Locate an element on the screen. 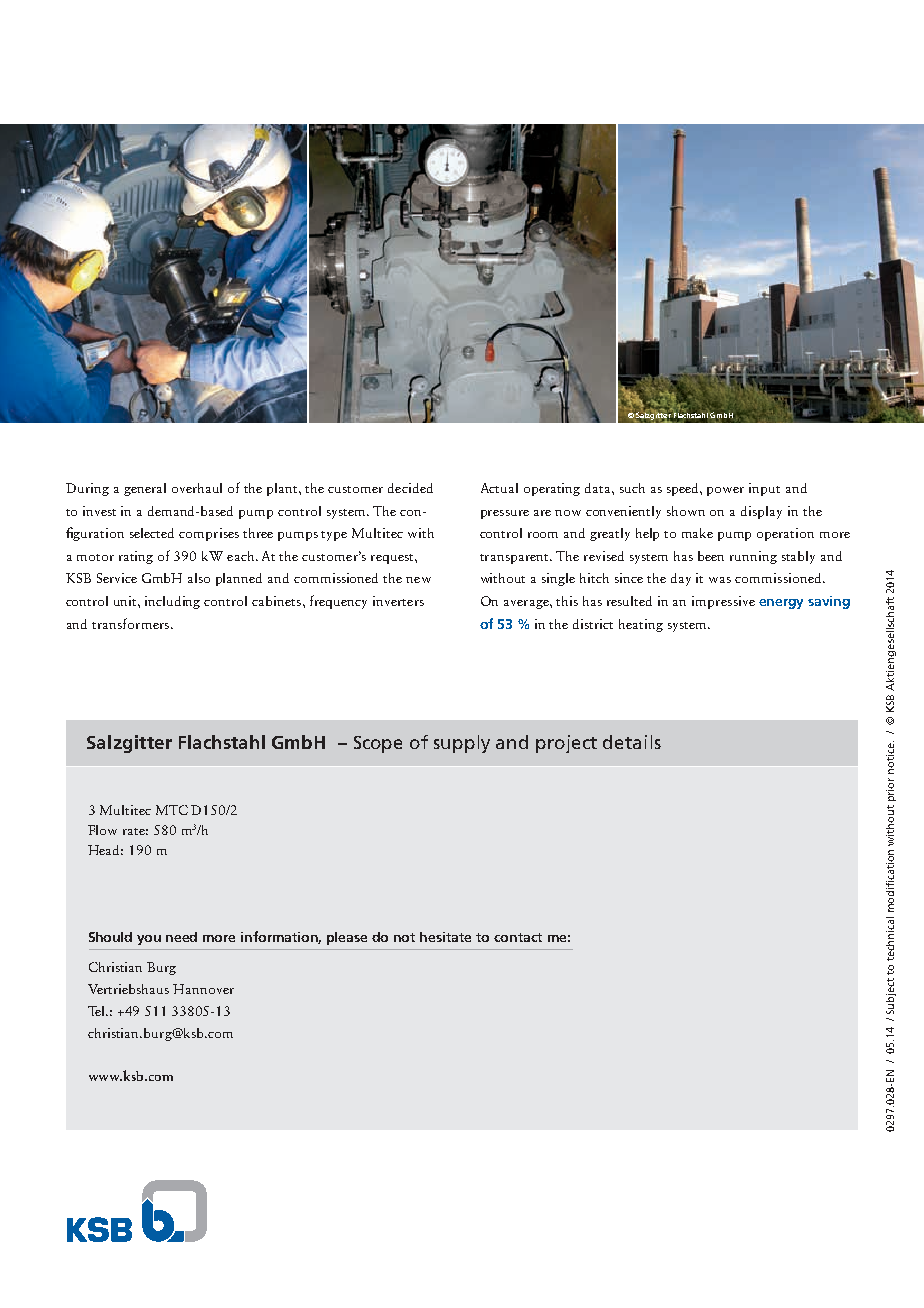  MTC is located at coordinates (172, 810).
